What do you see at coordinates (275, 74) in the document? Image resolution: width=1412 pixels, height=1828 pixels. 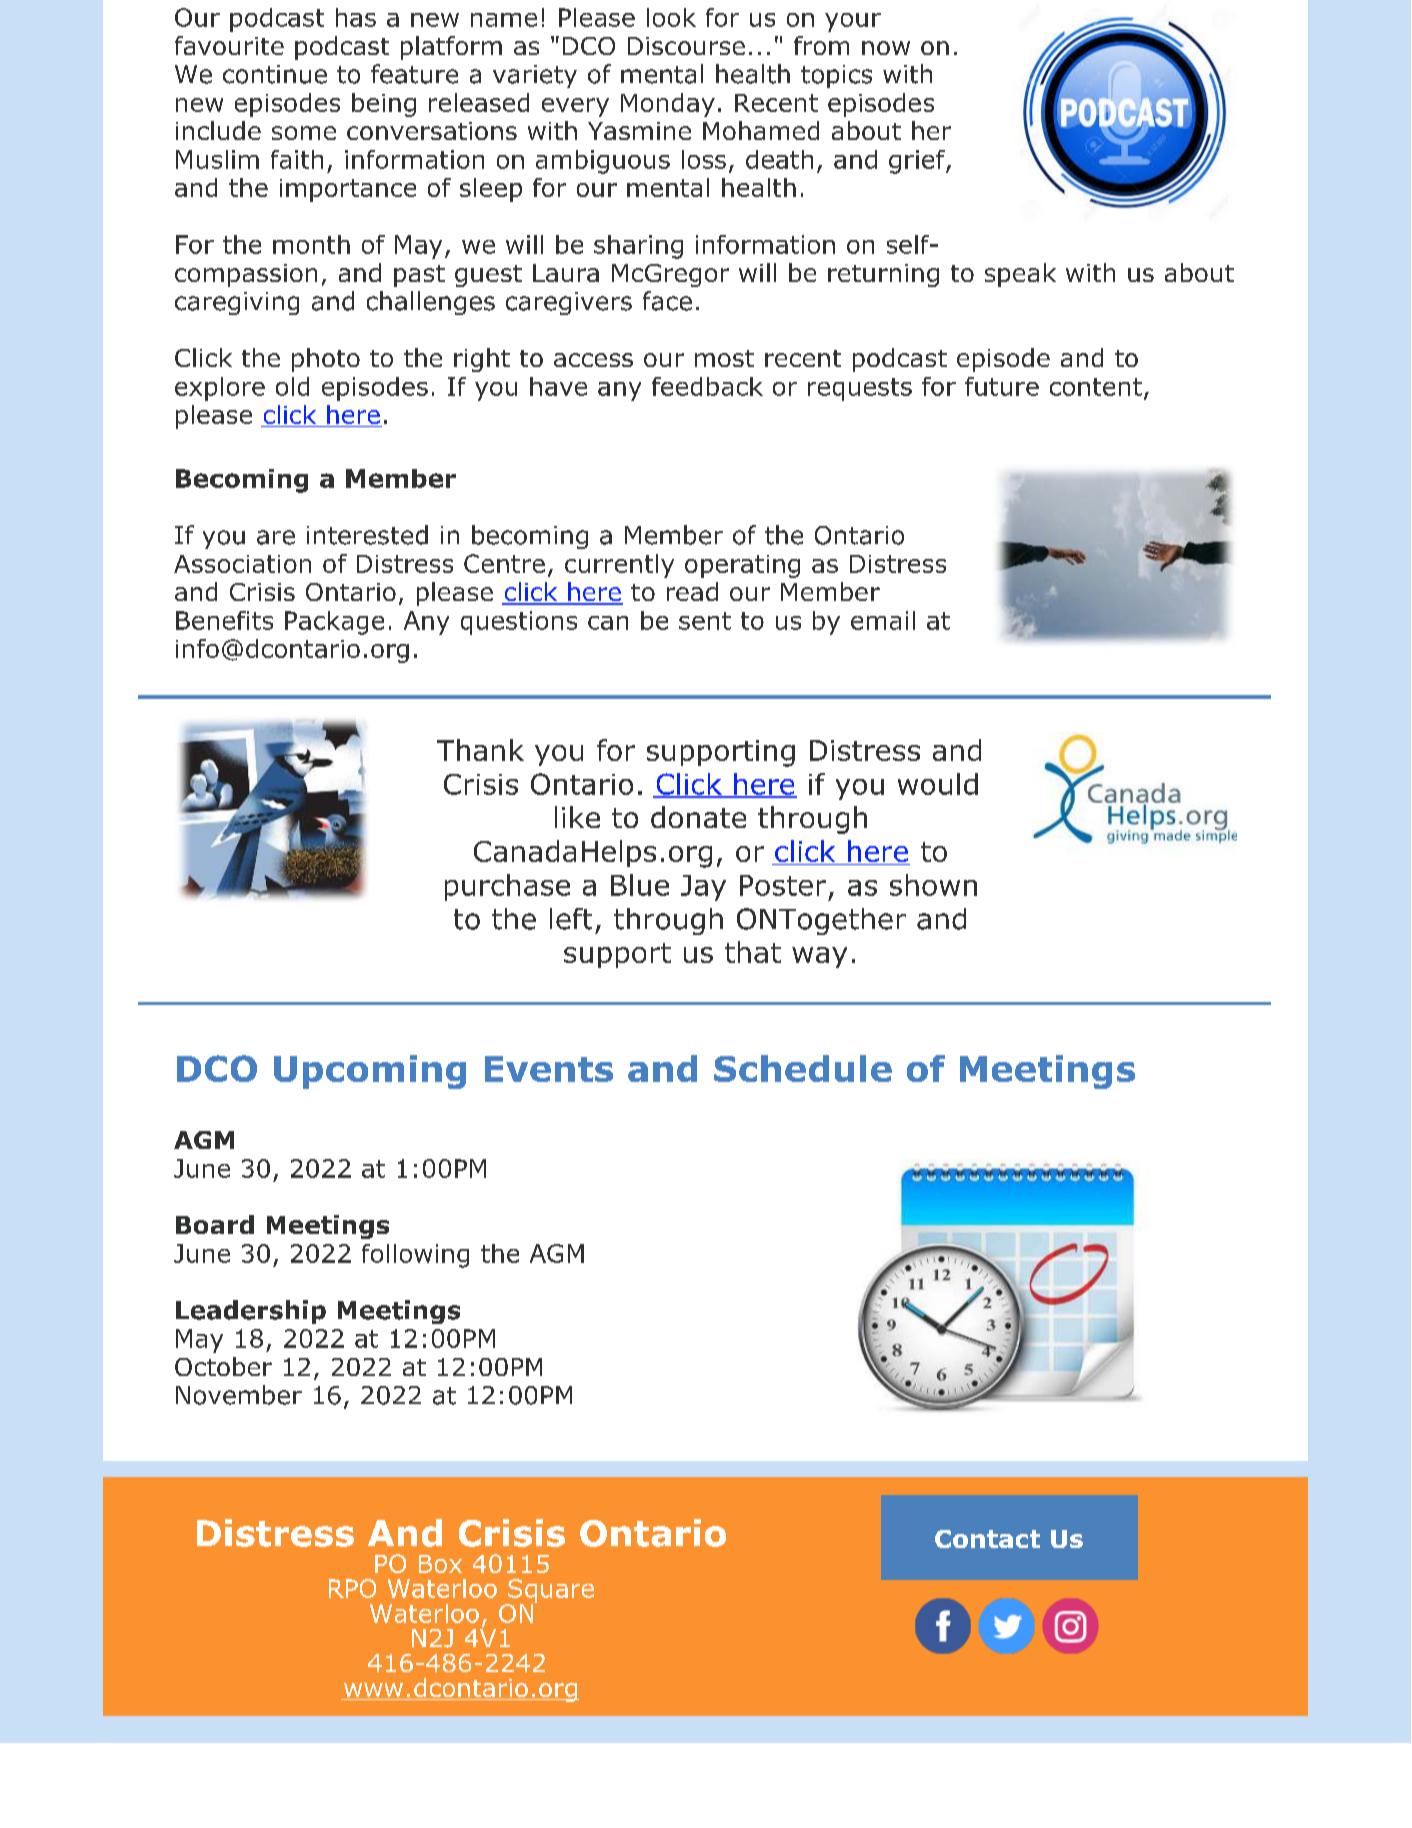 I see `continue` at bounding box center [275, 74].
